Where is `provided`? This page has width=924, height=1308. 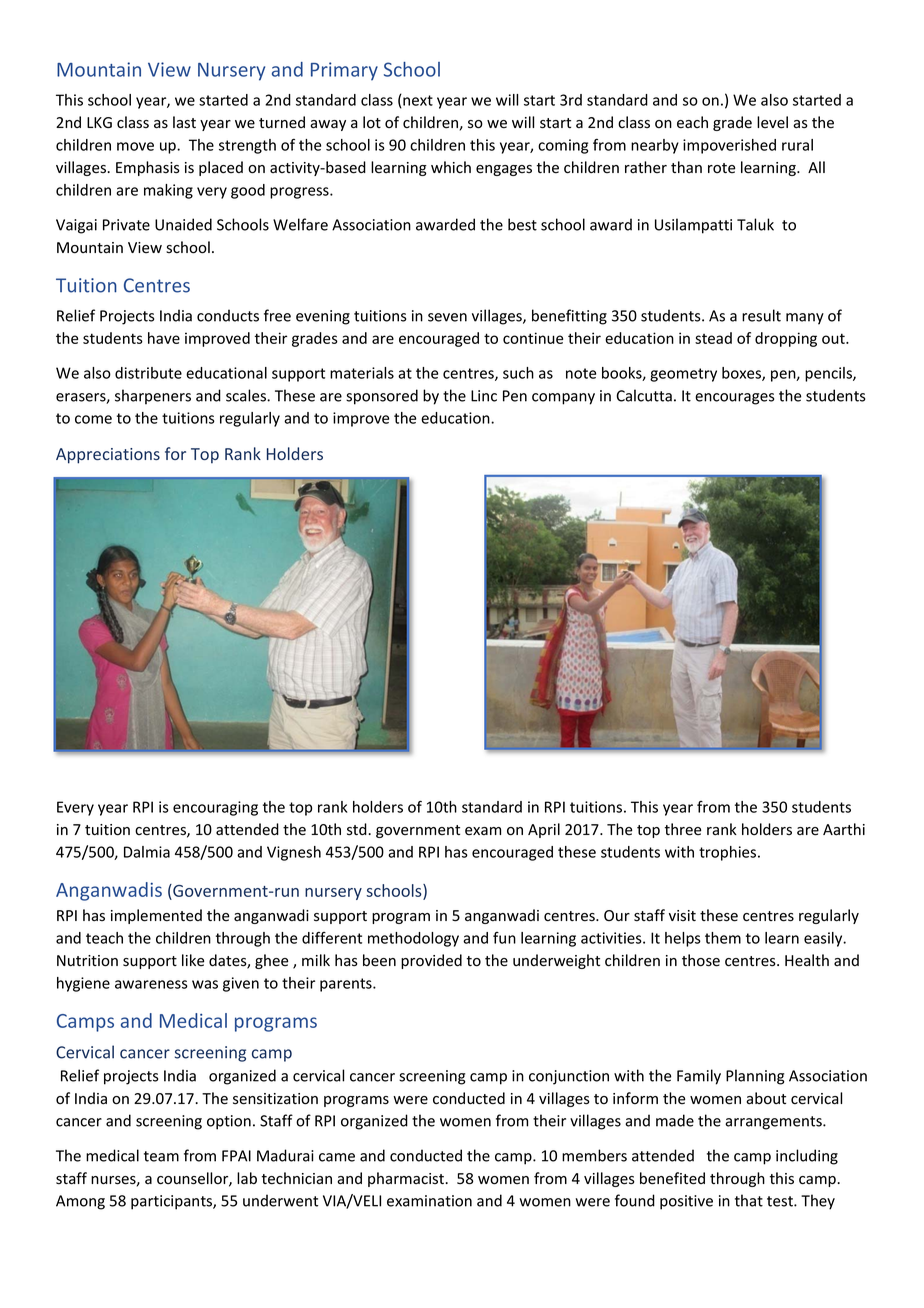
provided is located at coordinates (431, 961).
